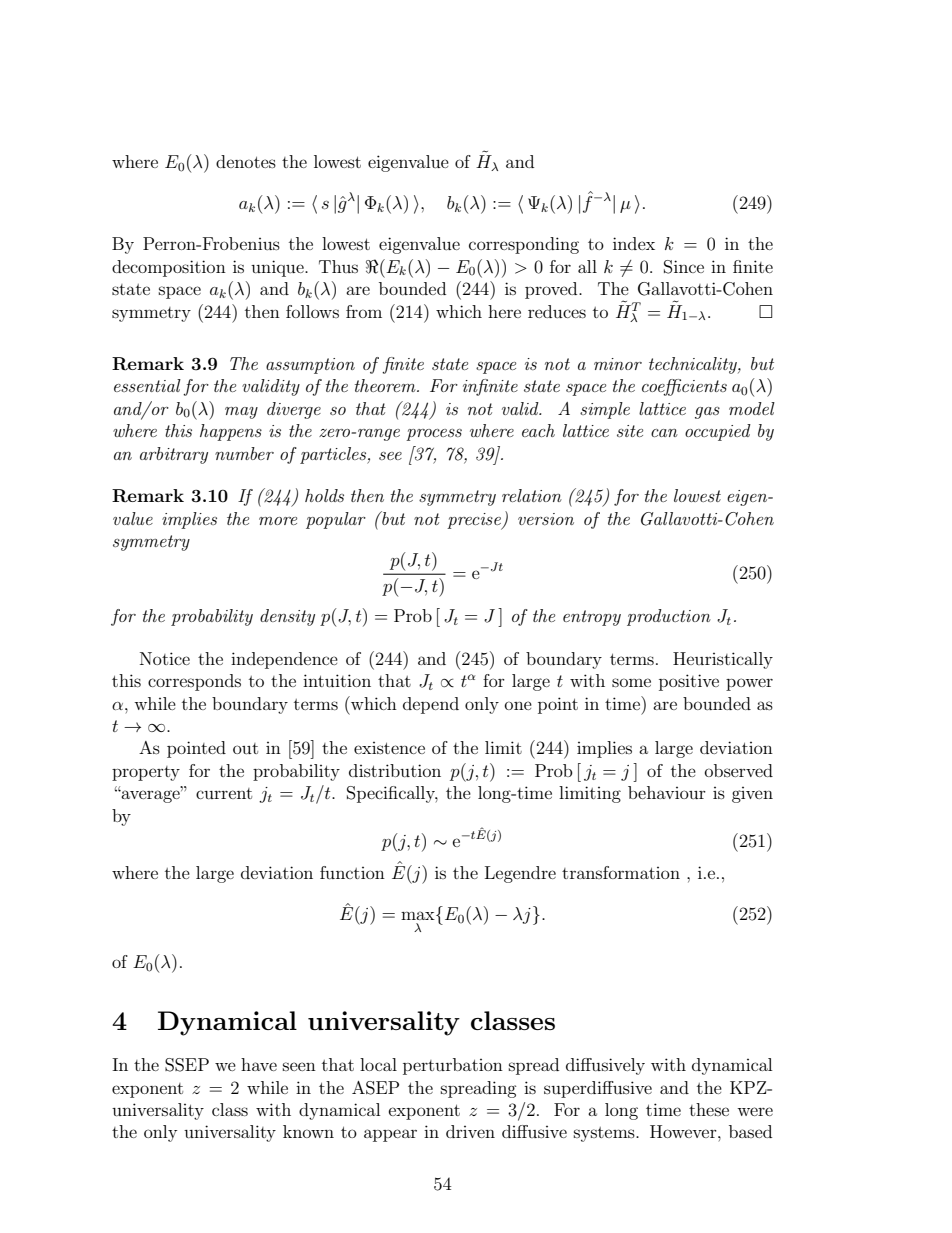 The image size is (952, 1233). I want to click on max, so click(419, 915).
